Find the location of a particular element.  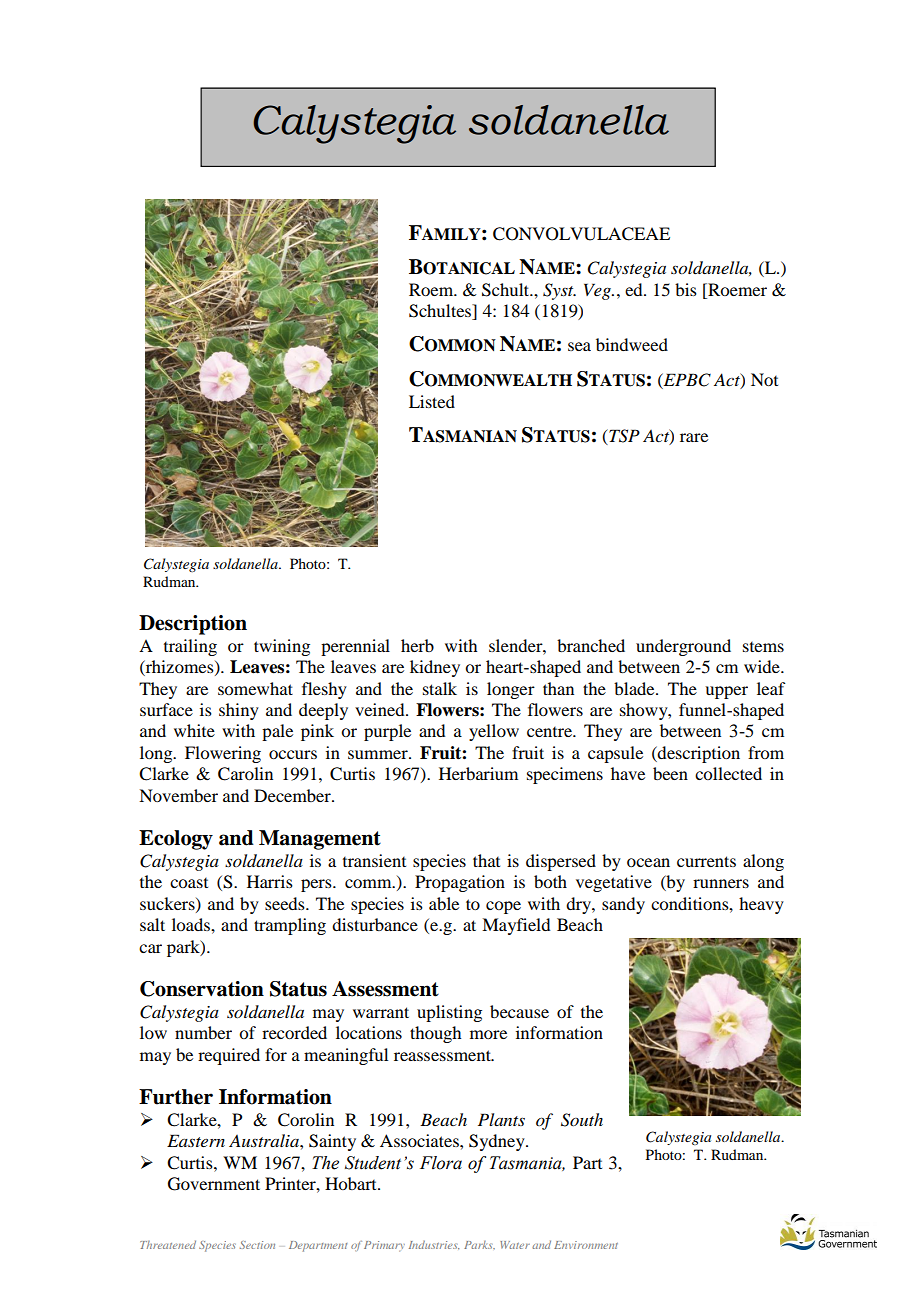

Listed is located at coordinates (432, 401).
